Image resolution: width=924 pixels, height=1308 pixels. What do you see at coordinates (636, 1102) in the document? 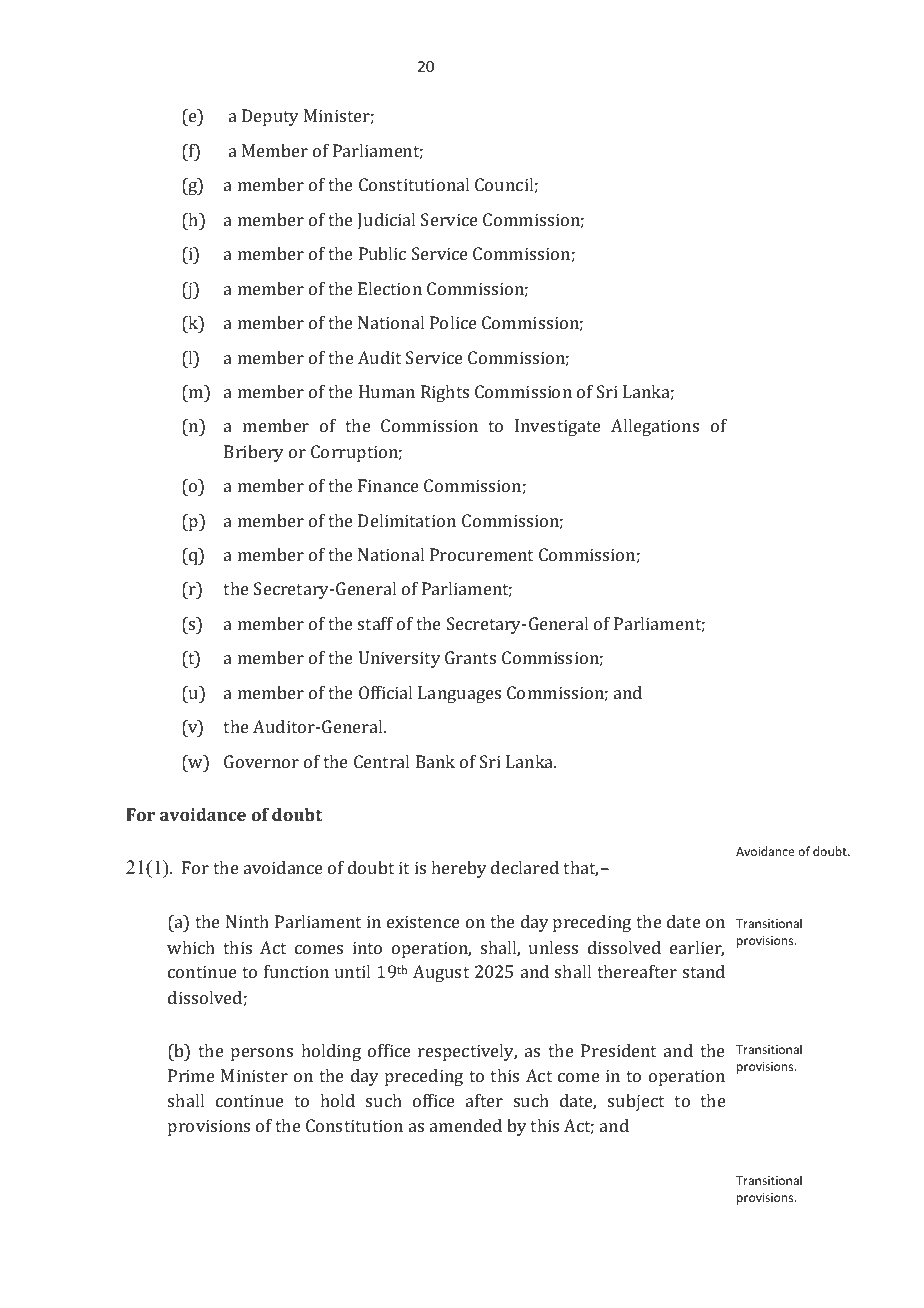
I see `subject` at bounding box center [636, 1102].
